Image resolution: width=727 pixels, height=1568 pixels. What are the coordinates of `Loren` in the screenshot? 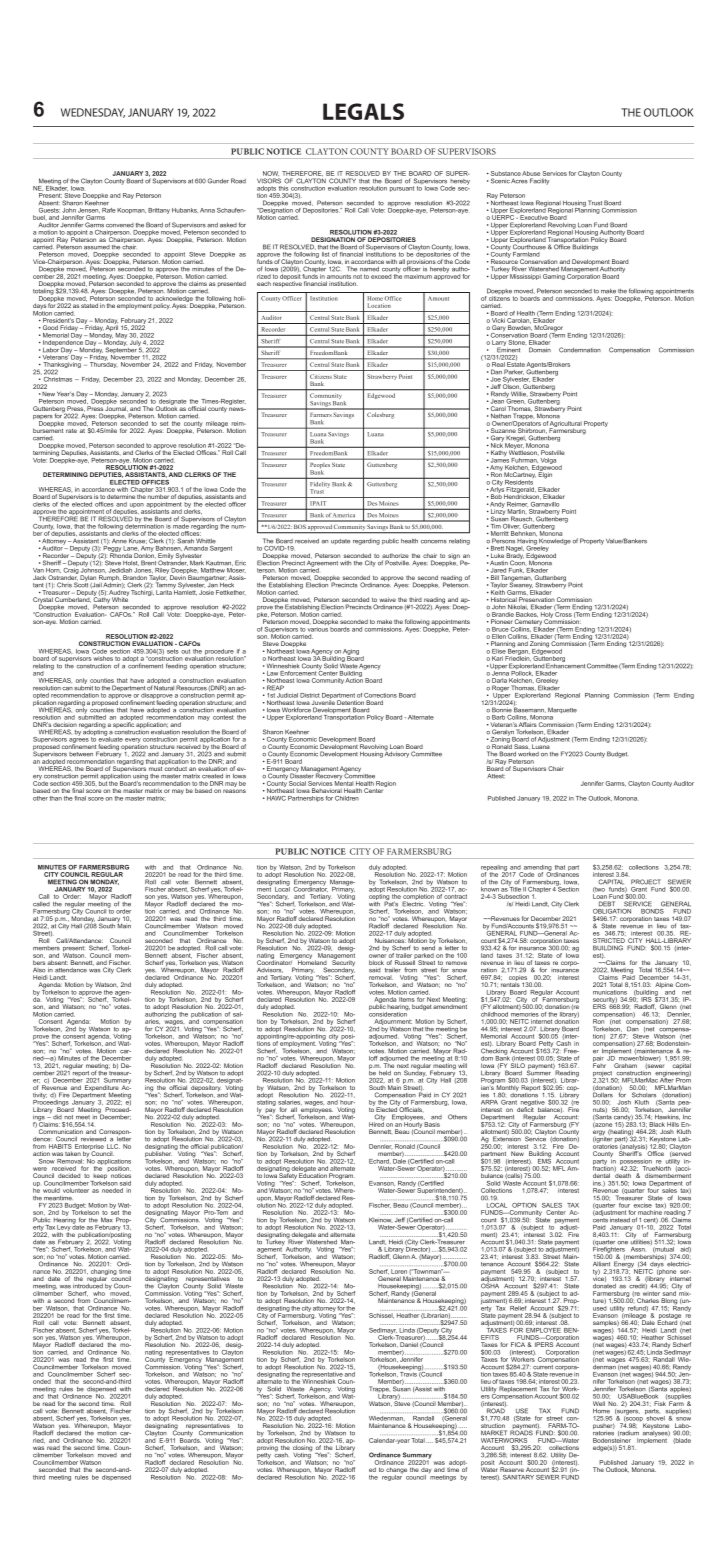 It's located at (399, 1271).
